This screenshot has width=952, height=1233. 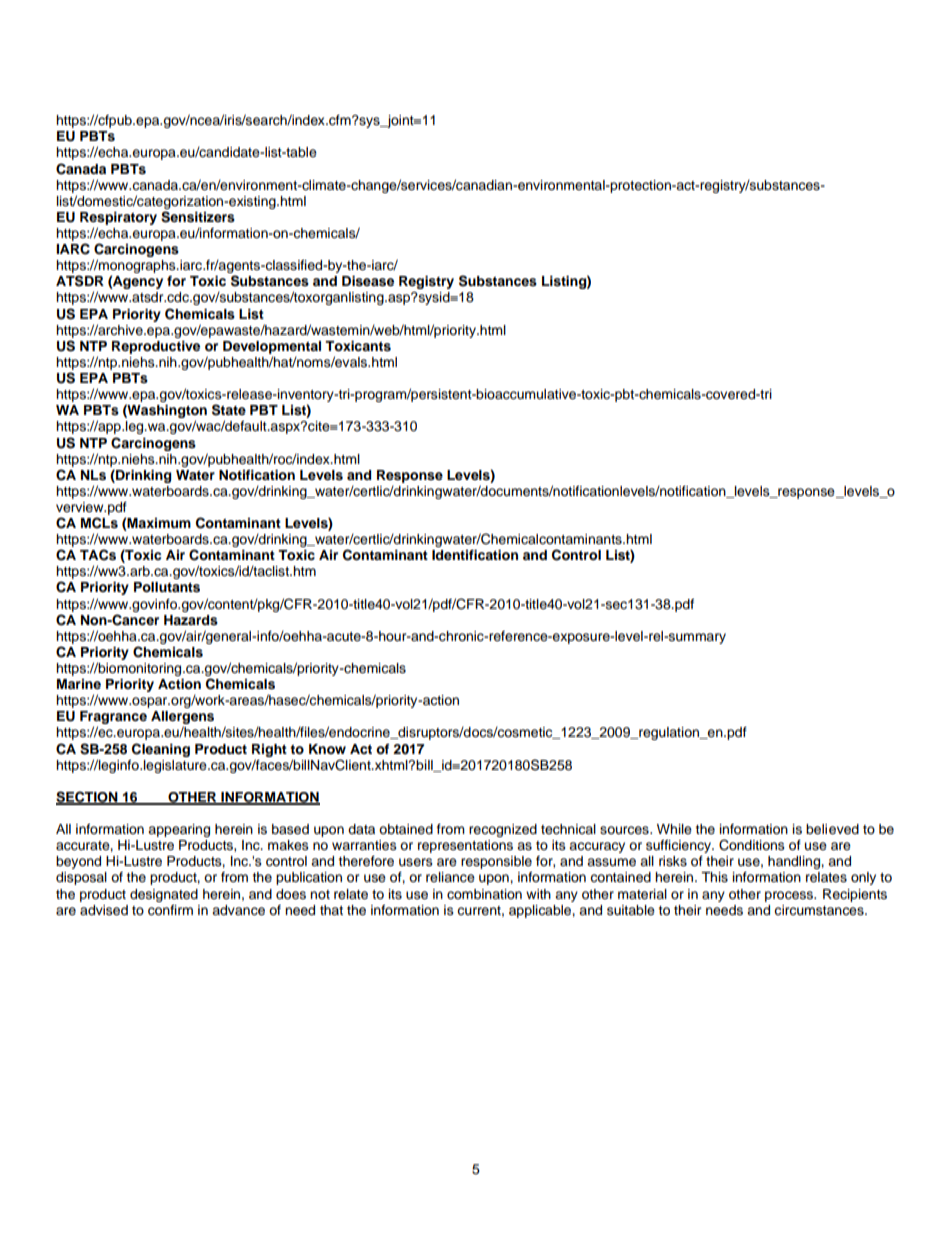 I want to click on designated, so click(x=164, y=895).
